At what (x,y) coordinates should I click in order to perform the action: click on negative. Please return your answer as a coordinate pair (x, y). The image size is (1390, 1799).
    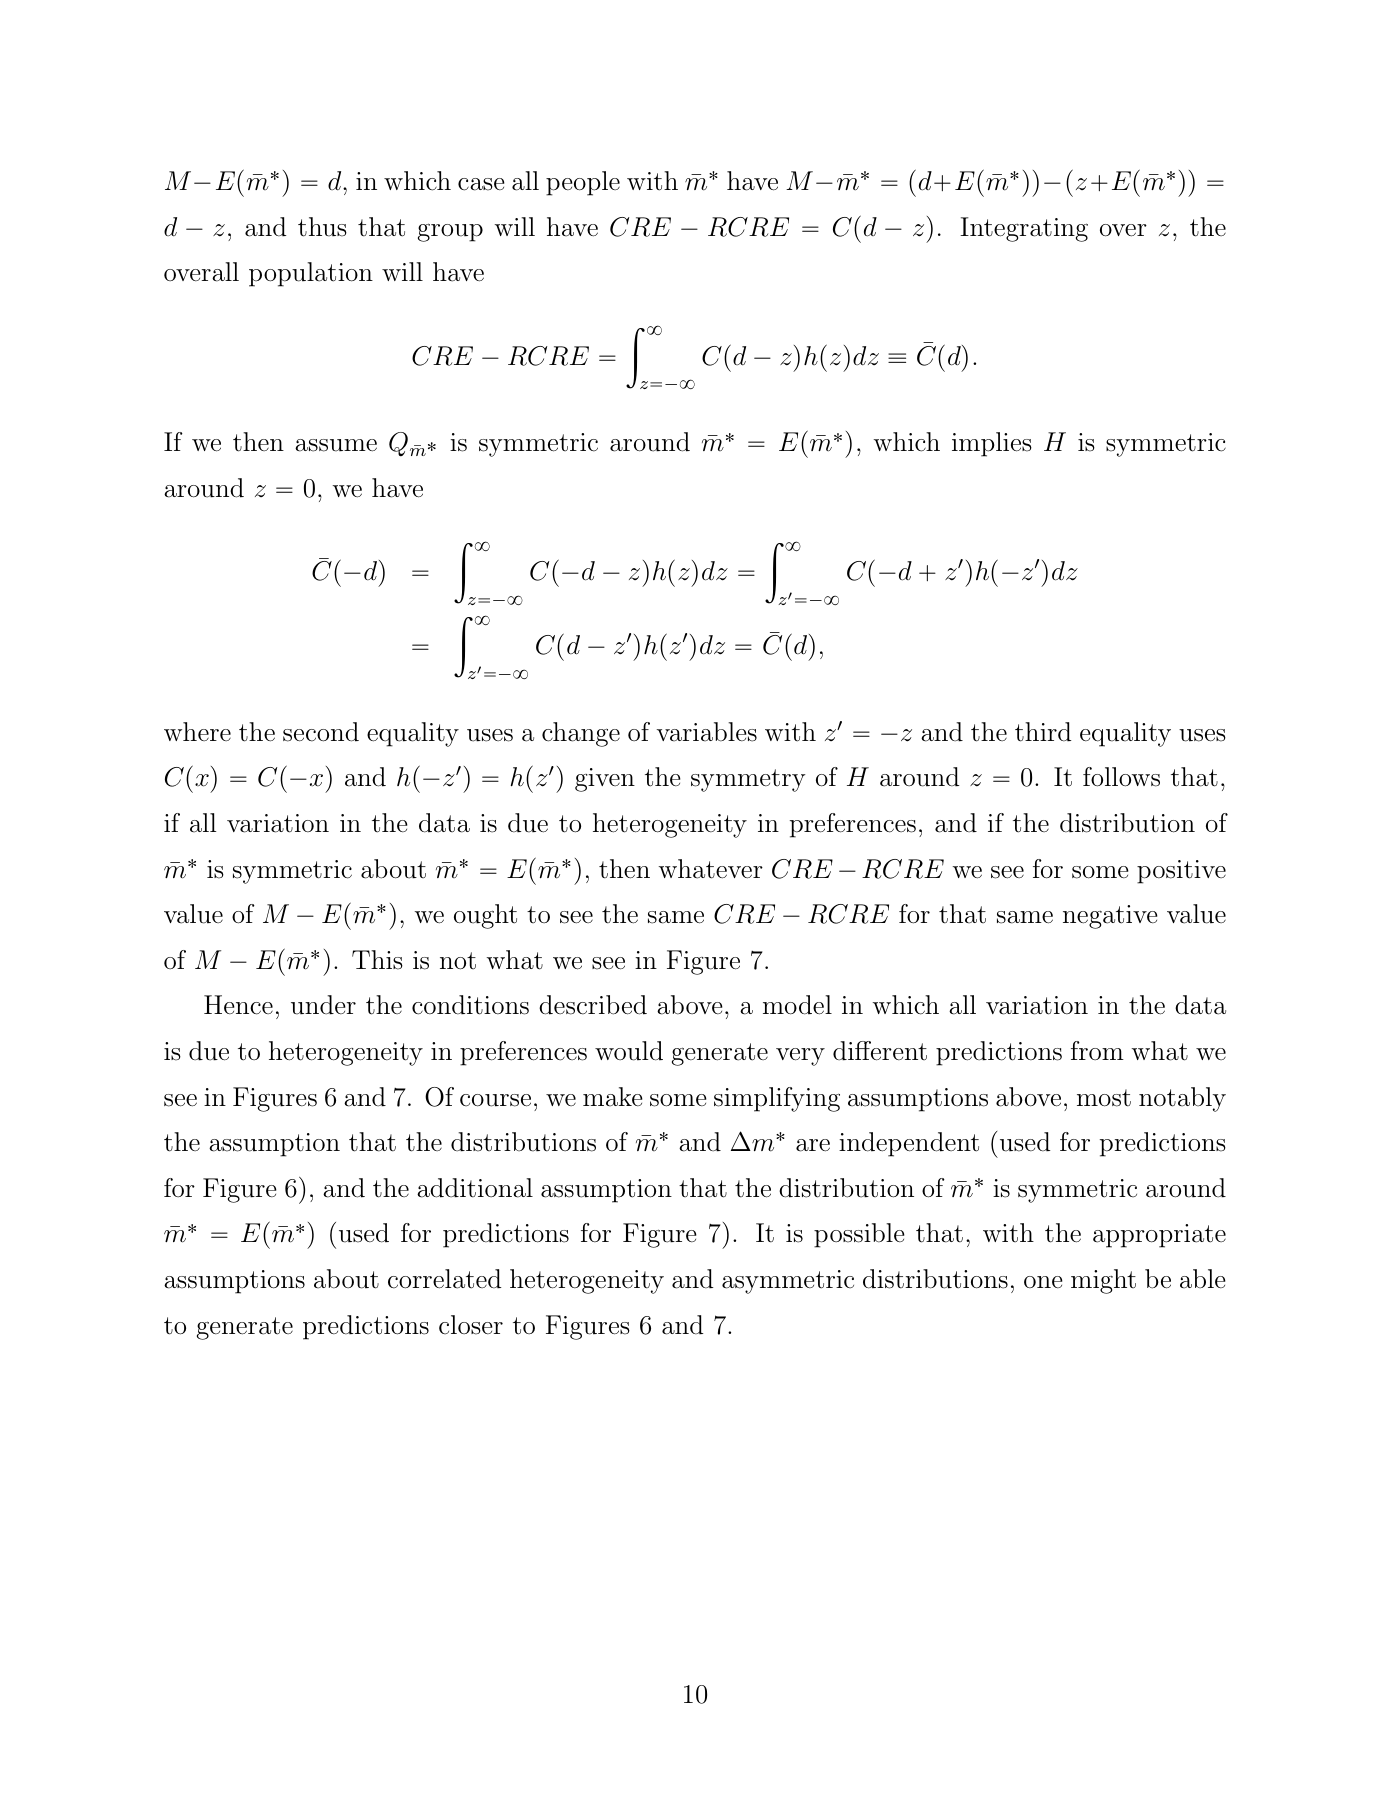
    Looking at the image, I should click on (1110, 917).
